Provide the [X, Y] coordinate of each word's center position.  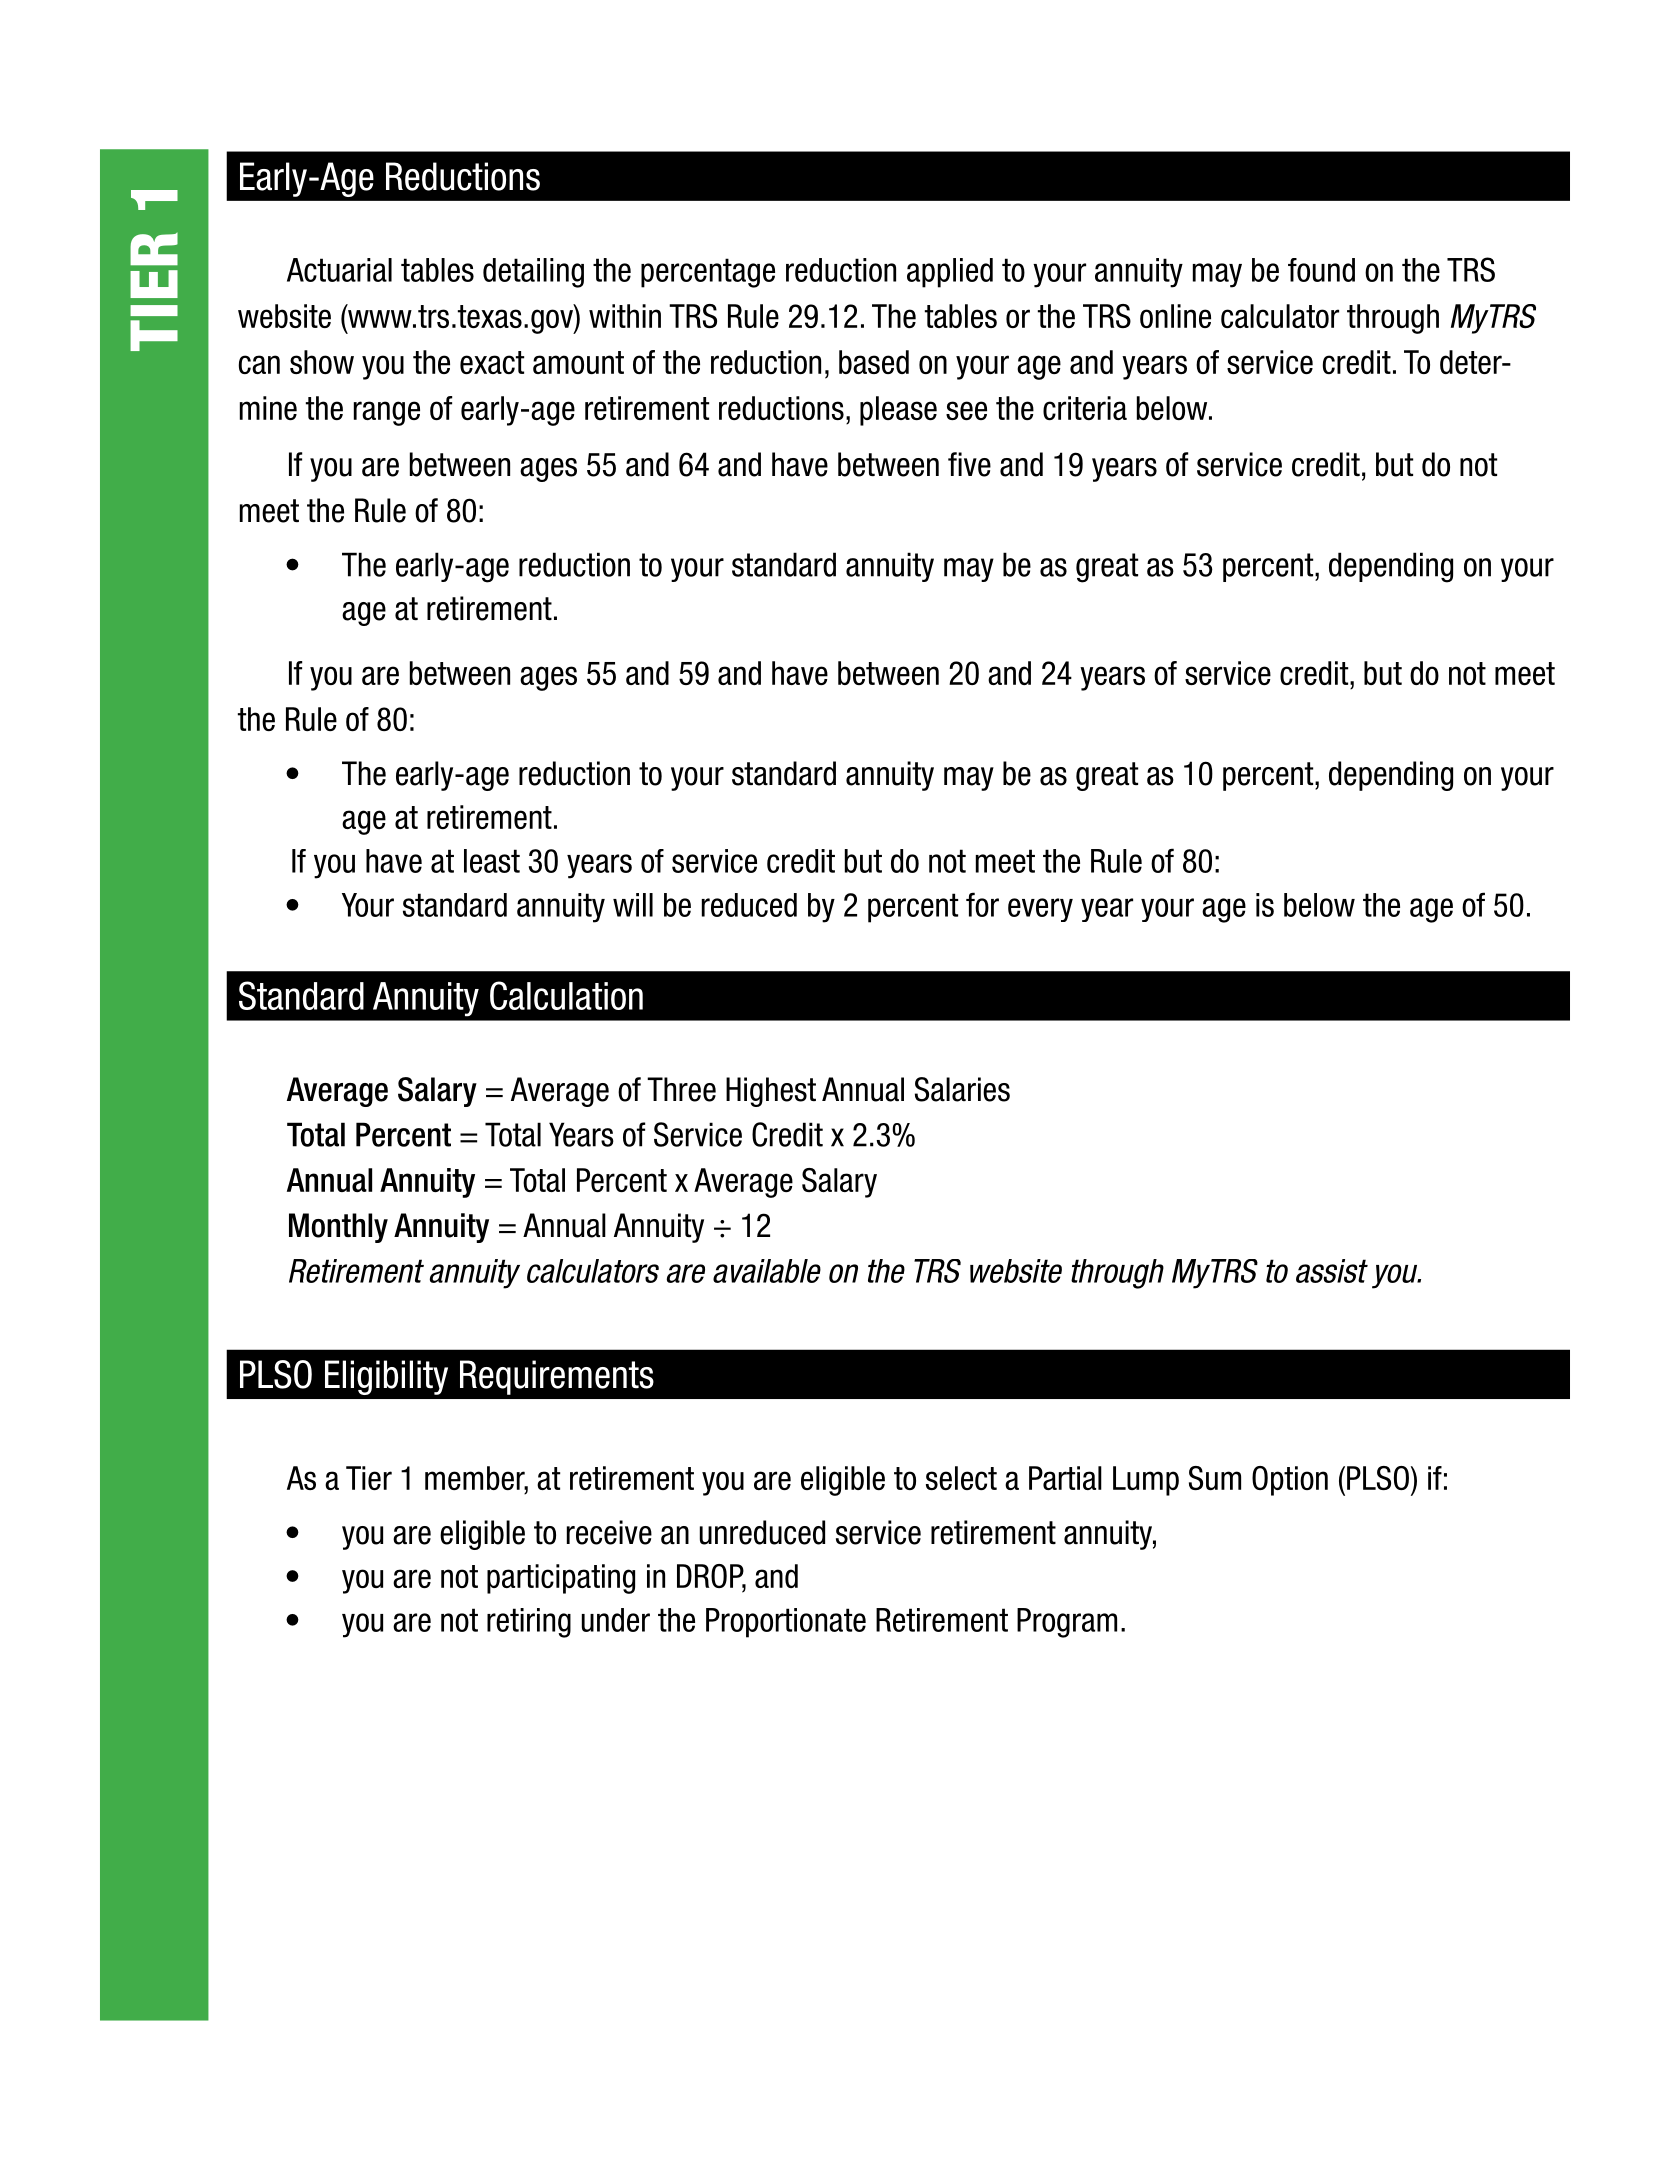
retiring [529, 1623]
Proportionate [786, 1623]
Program [1067, 1623]
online [1175, 316]
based [874, 362]
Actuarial [339, 270]
